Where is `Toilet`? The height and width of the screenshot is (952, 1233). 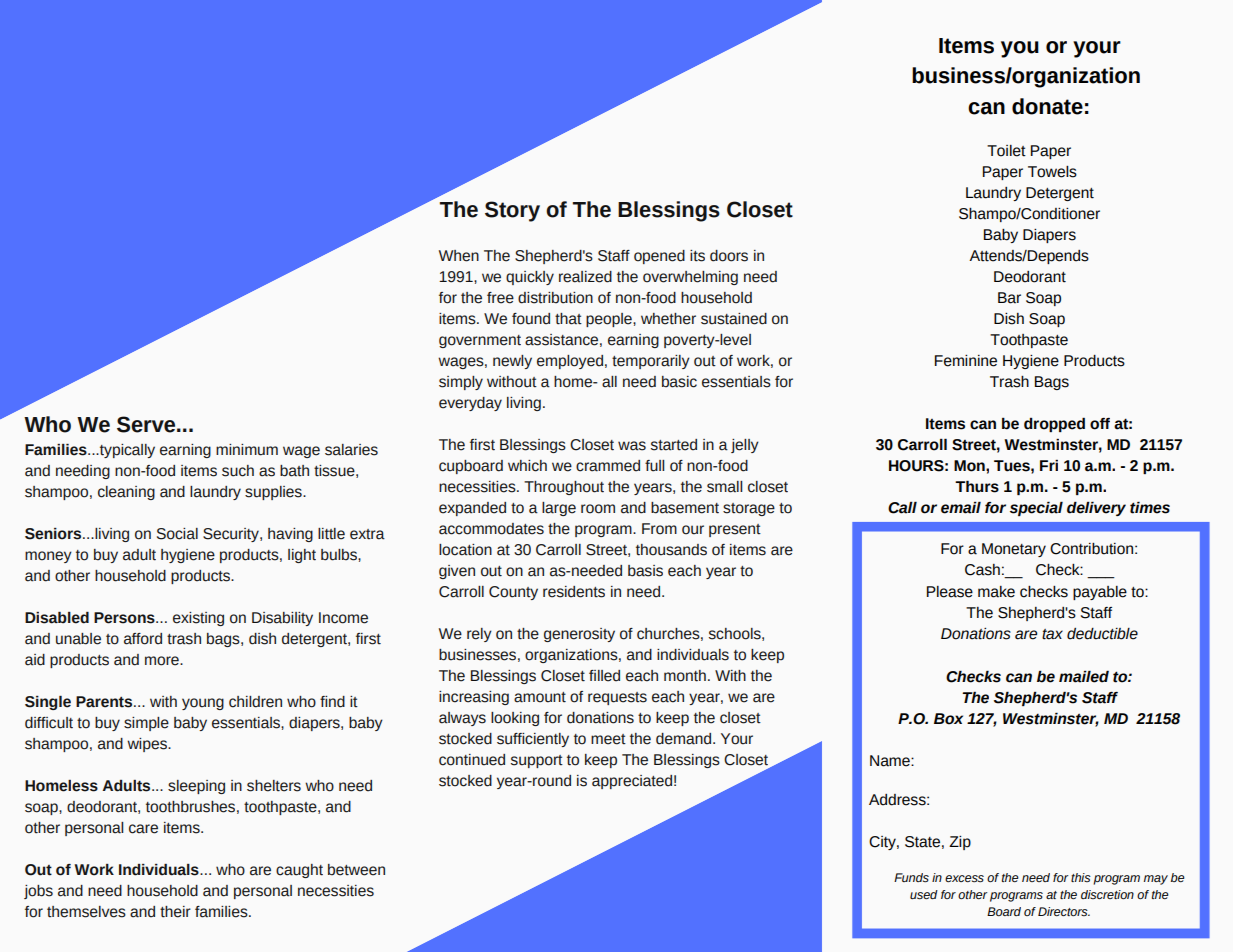 Toilet is located at coordinates (1006, 151).
